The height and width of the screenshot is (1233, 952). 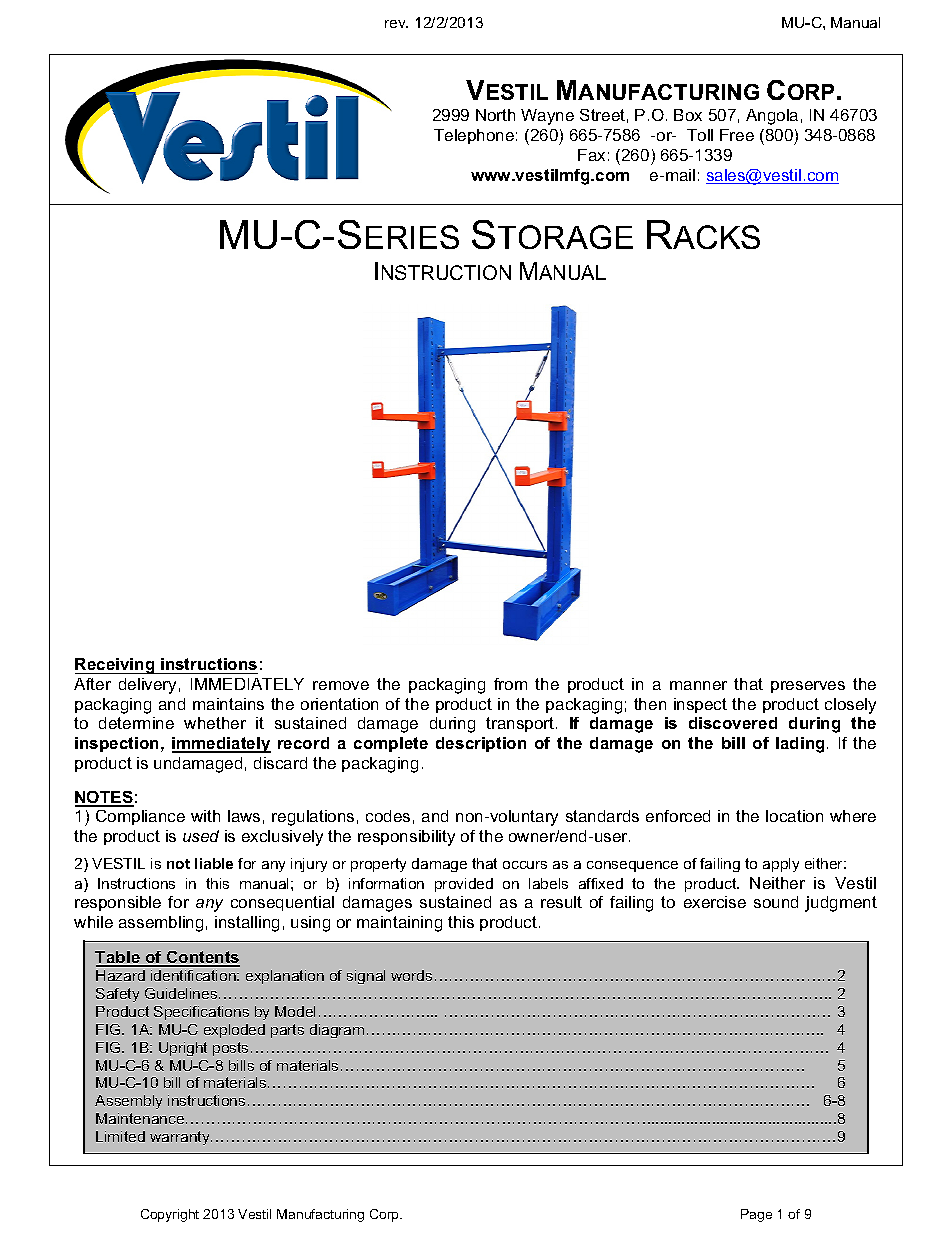 I want to click on assembling, so click(x=161, y=924).
